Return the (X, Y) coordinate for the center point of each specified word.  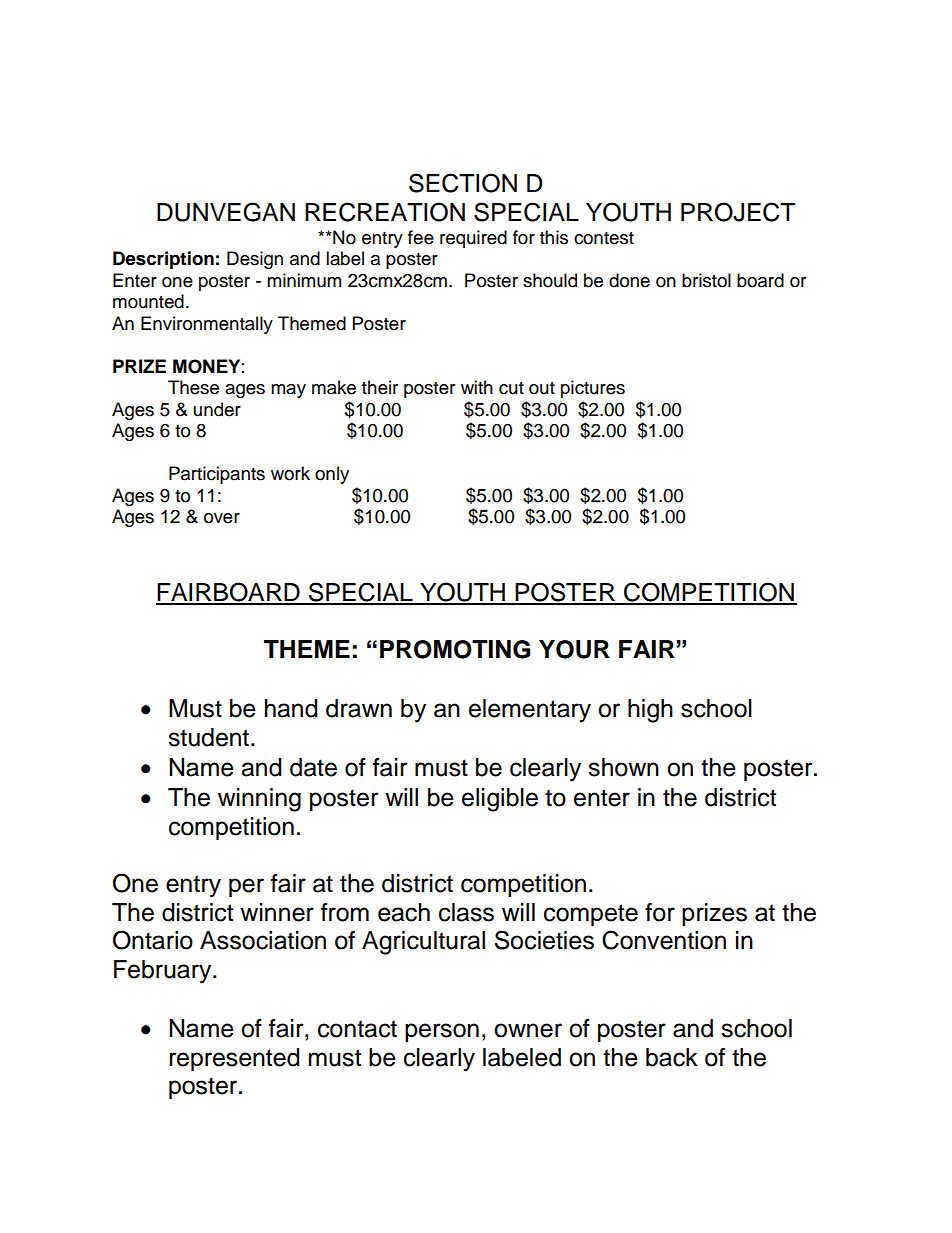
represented (234, 1059)
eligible (500, 800)
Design (255, 260)
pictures (593, 389)
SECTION (463, 183)
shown (623, 767)
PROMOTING (455, 649)
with (477, 387)
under (217, 409)
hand (291, 708)
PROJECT (738, 212)
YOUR (574, 649)
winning (259, 800)
